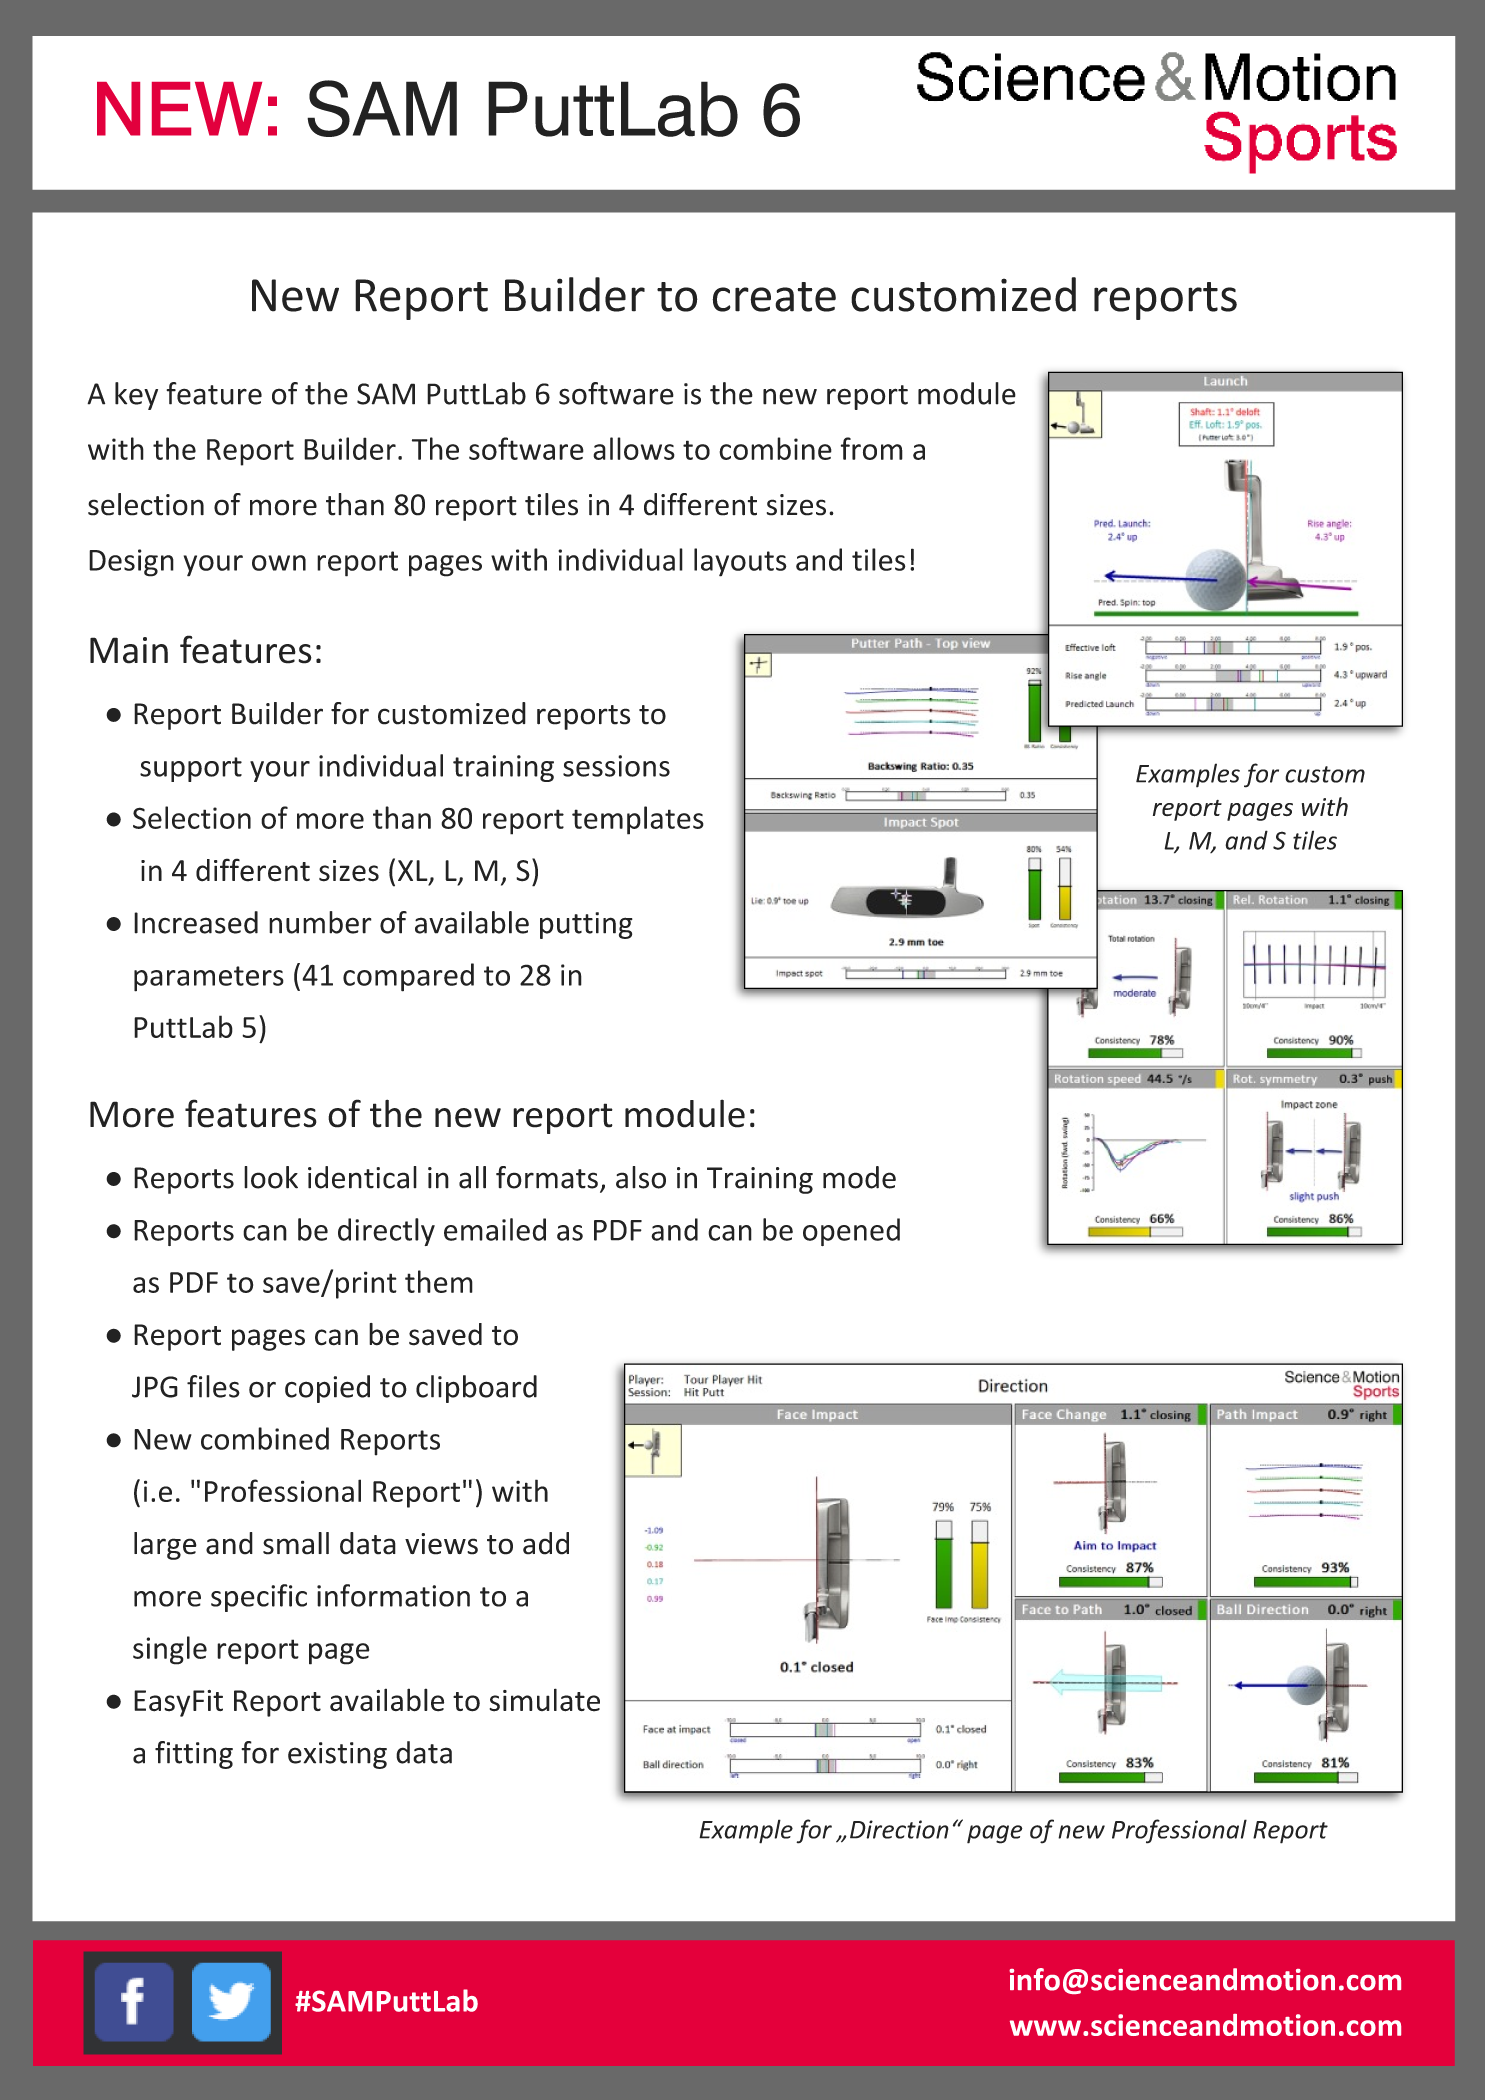 This screenshot has height=2100, width=1485. What do you see at coordinates (616, 766) in the screenshot?
I see `sessions` at bounding box center [616, 766].
